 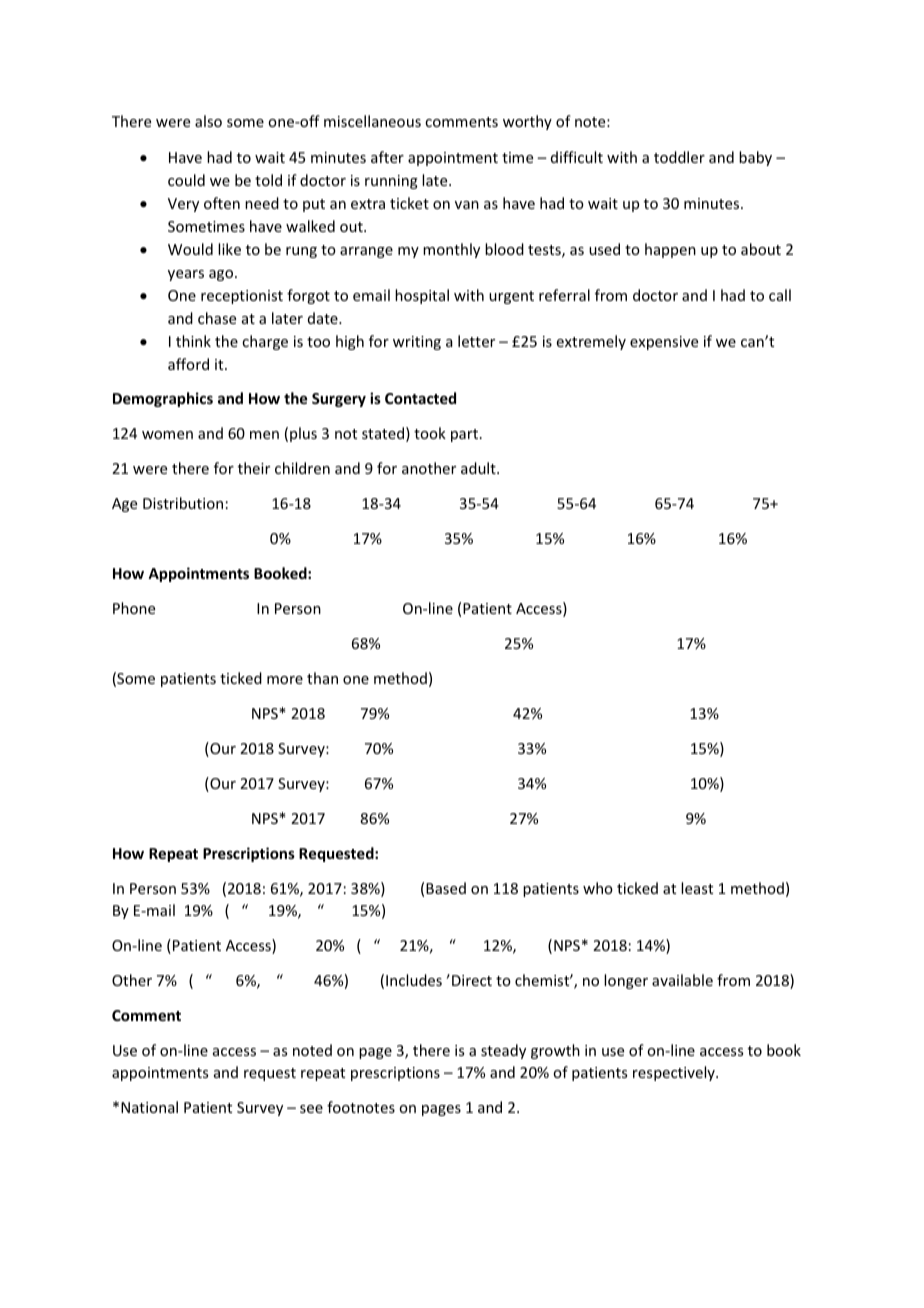 What do you see at coordinates (387, 157) in the page?
I see `after` at bounding box center [387, 157].
